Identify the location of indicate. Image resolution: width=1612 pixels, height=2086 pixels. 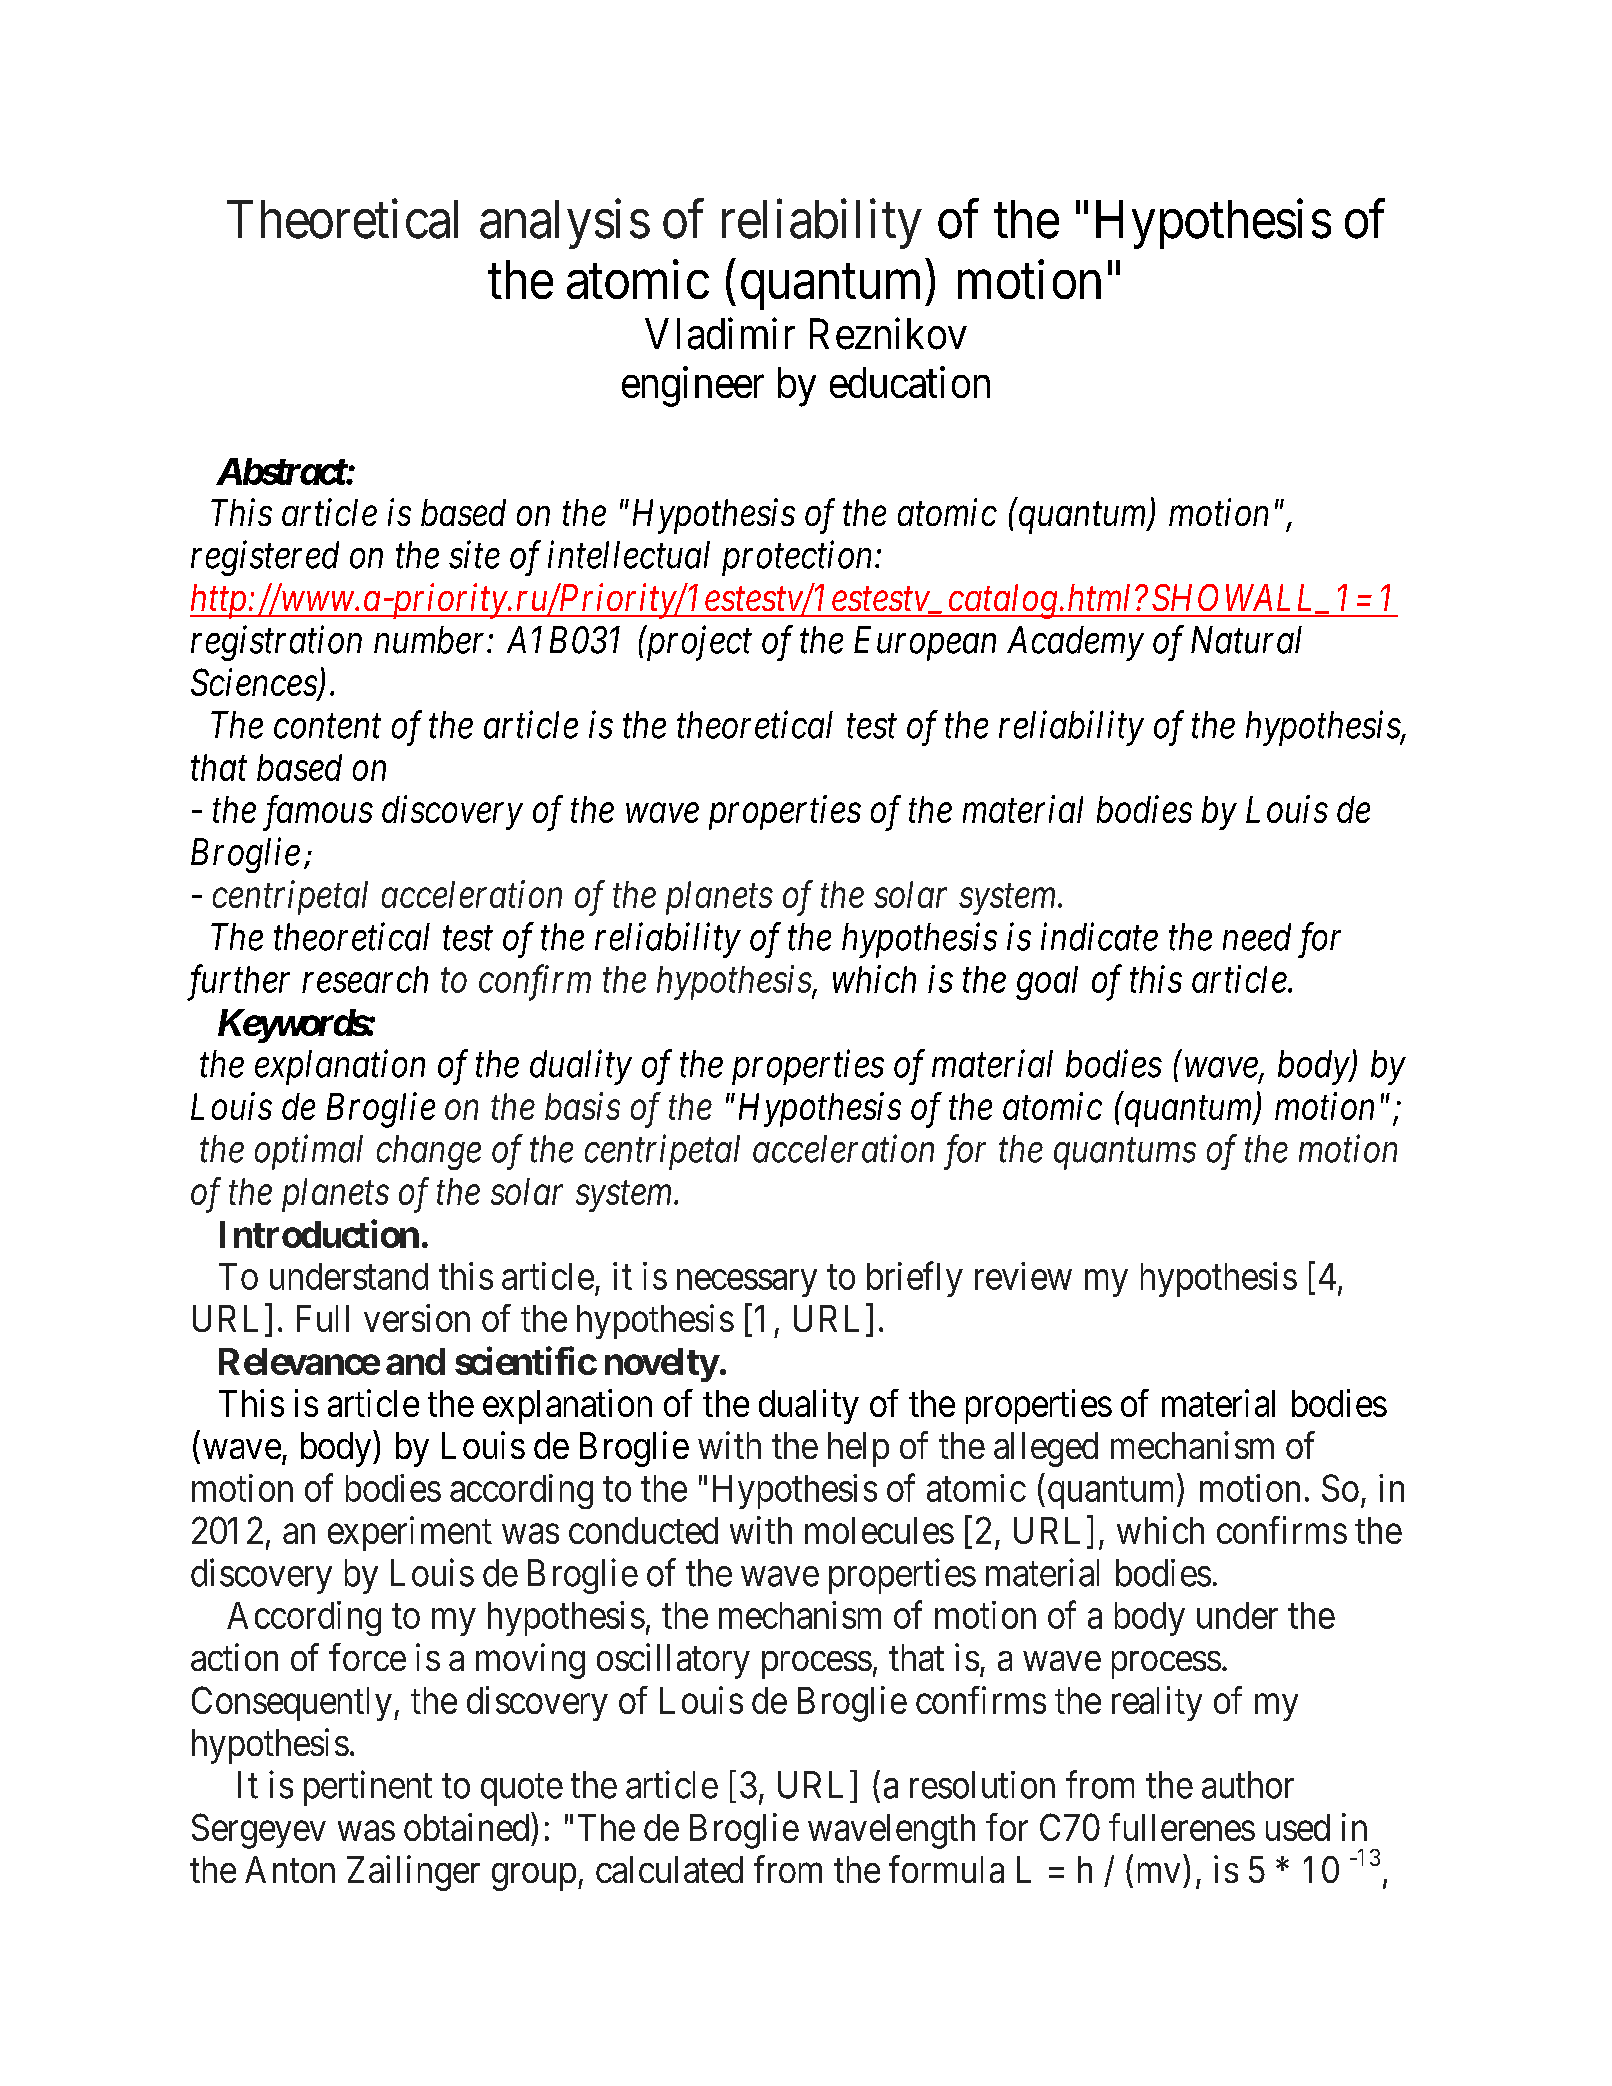
(1099, 936).
